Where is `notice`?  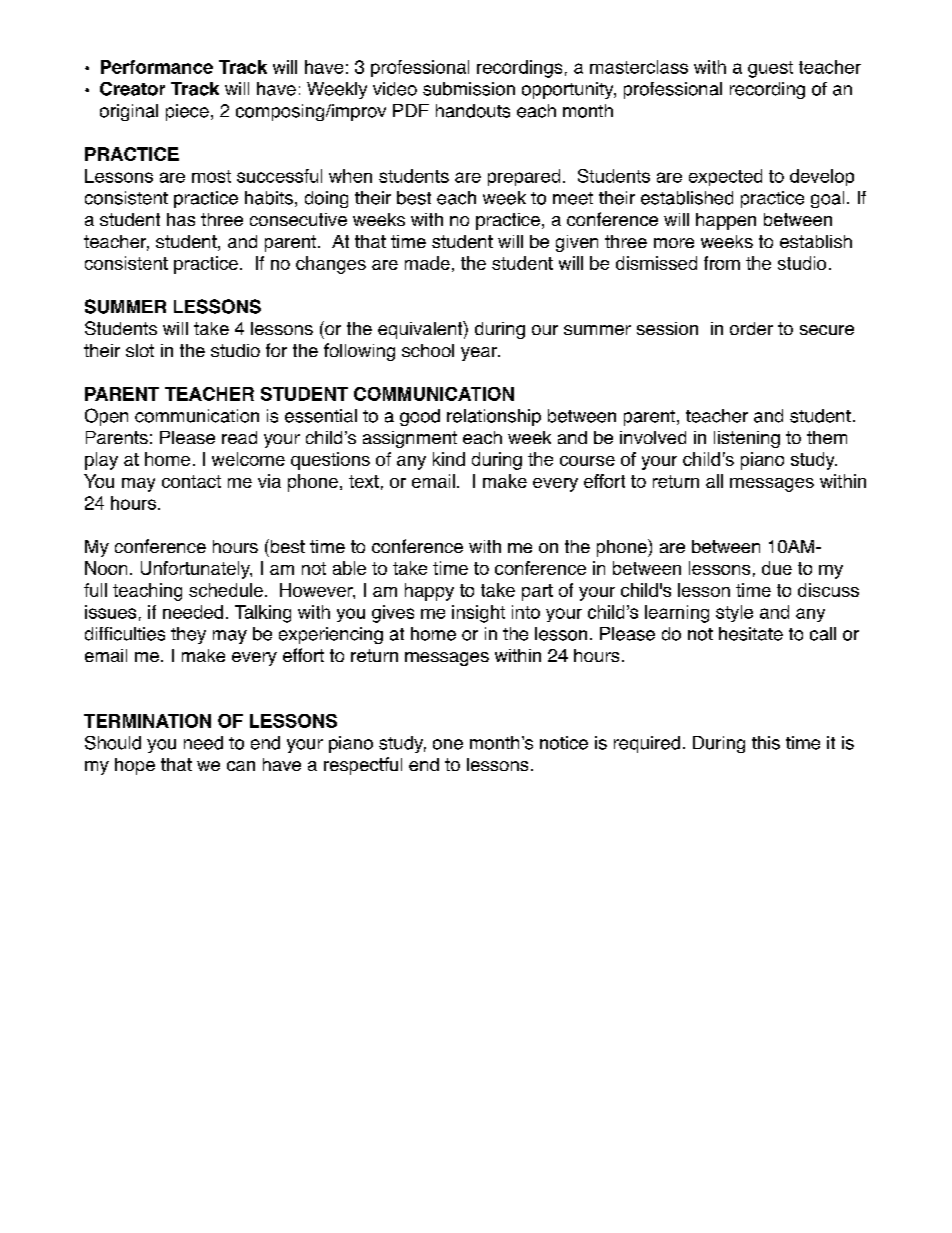 notice is located at coordinates (564, 743).
